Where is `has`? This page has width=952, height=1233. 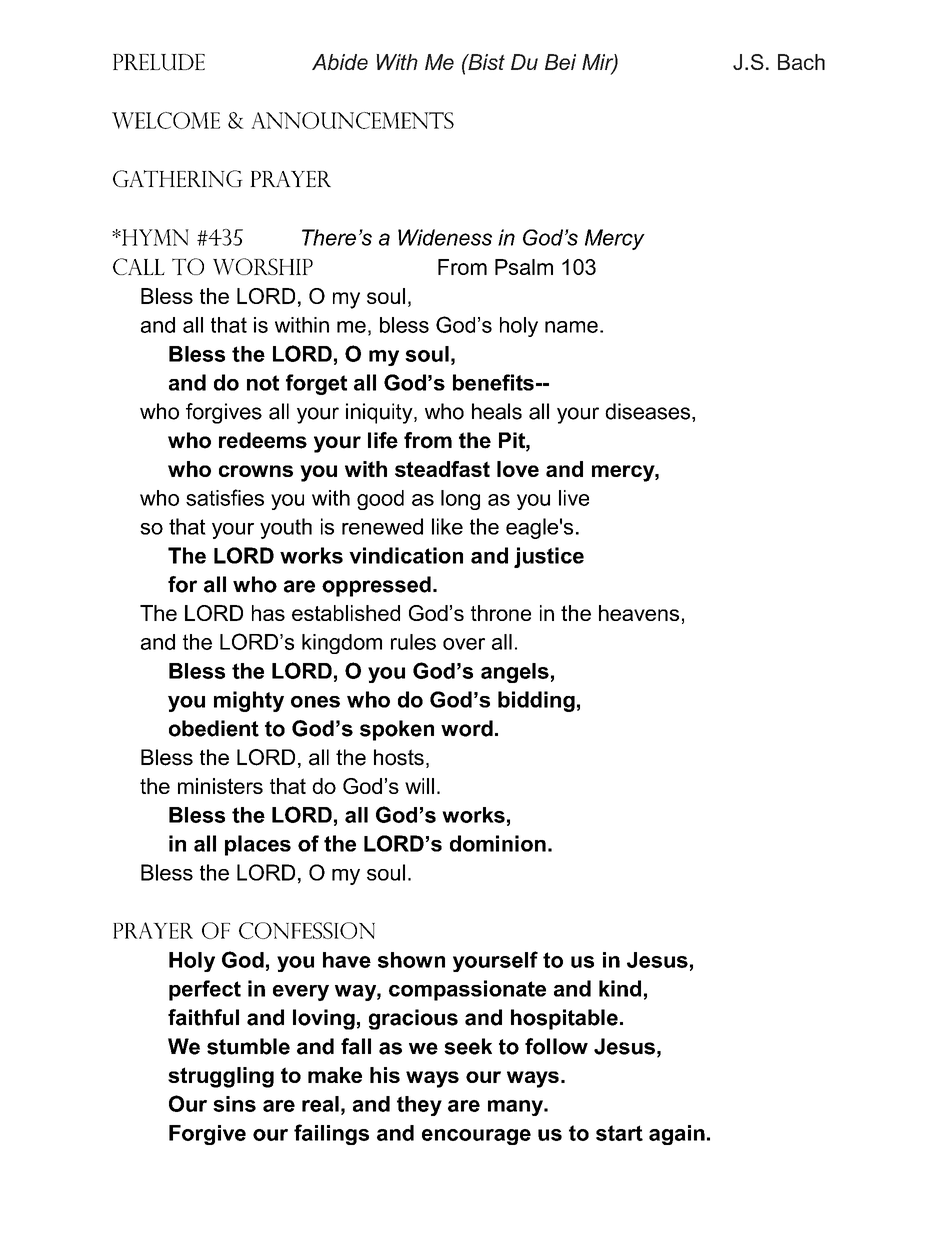
has is located at coordinates (268, 613).
